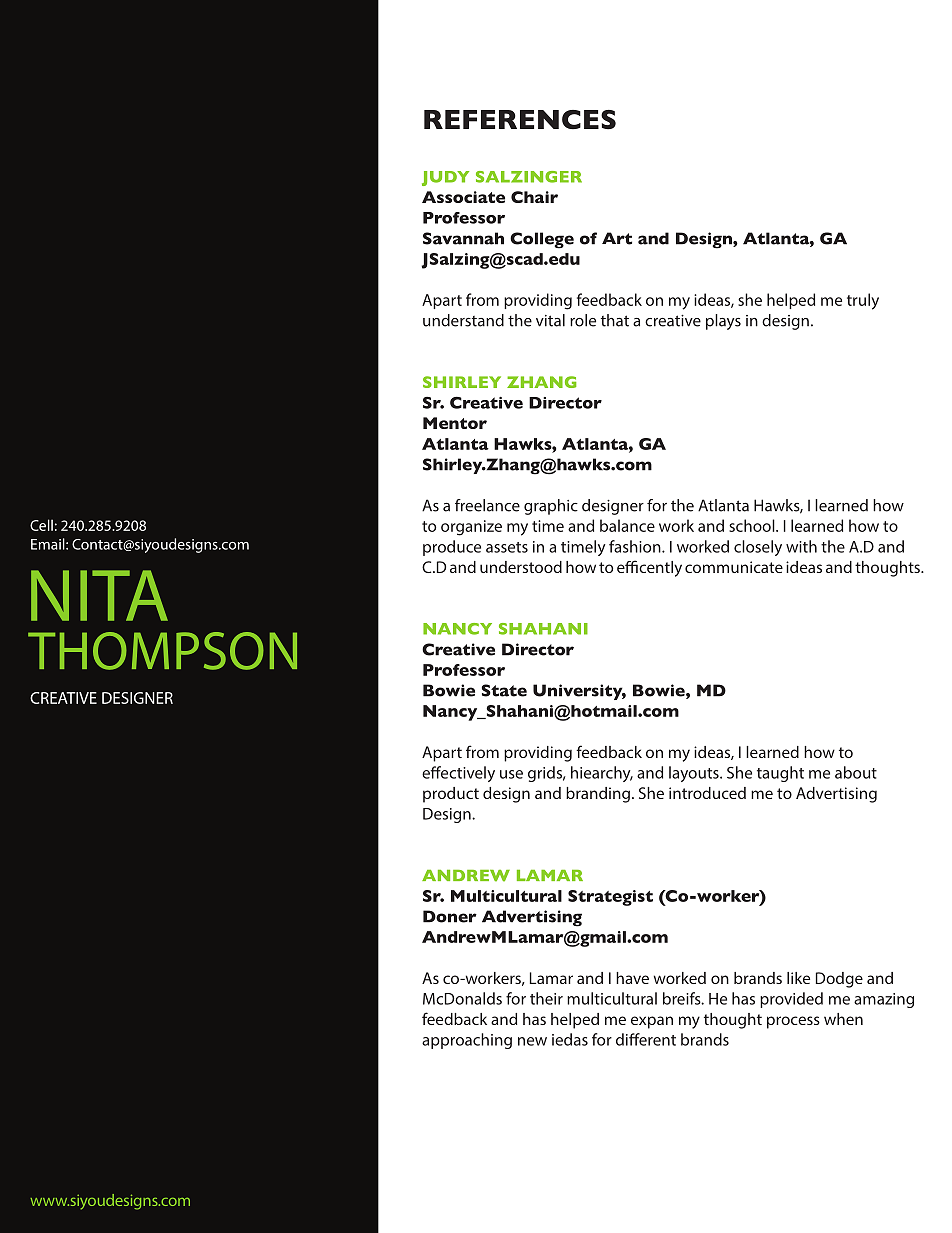 This screenshot has width=952, height=1233. What do you see at coordinates (99, 595) in the screenshot?
I see `NITA` at bounding box center [99, 595].
